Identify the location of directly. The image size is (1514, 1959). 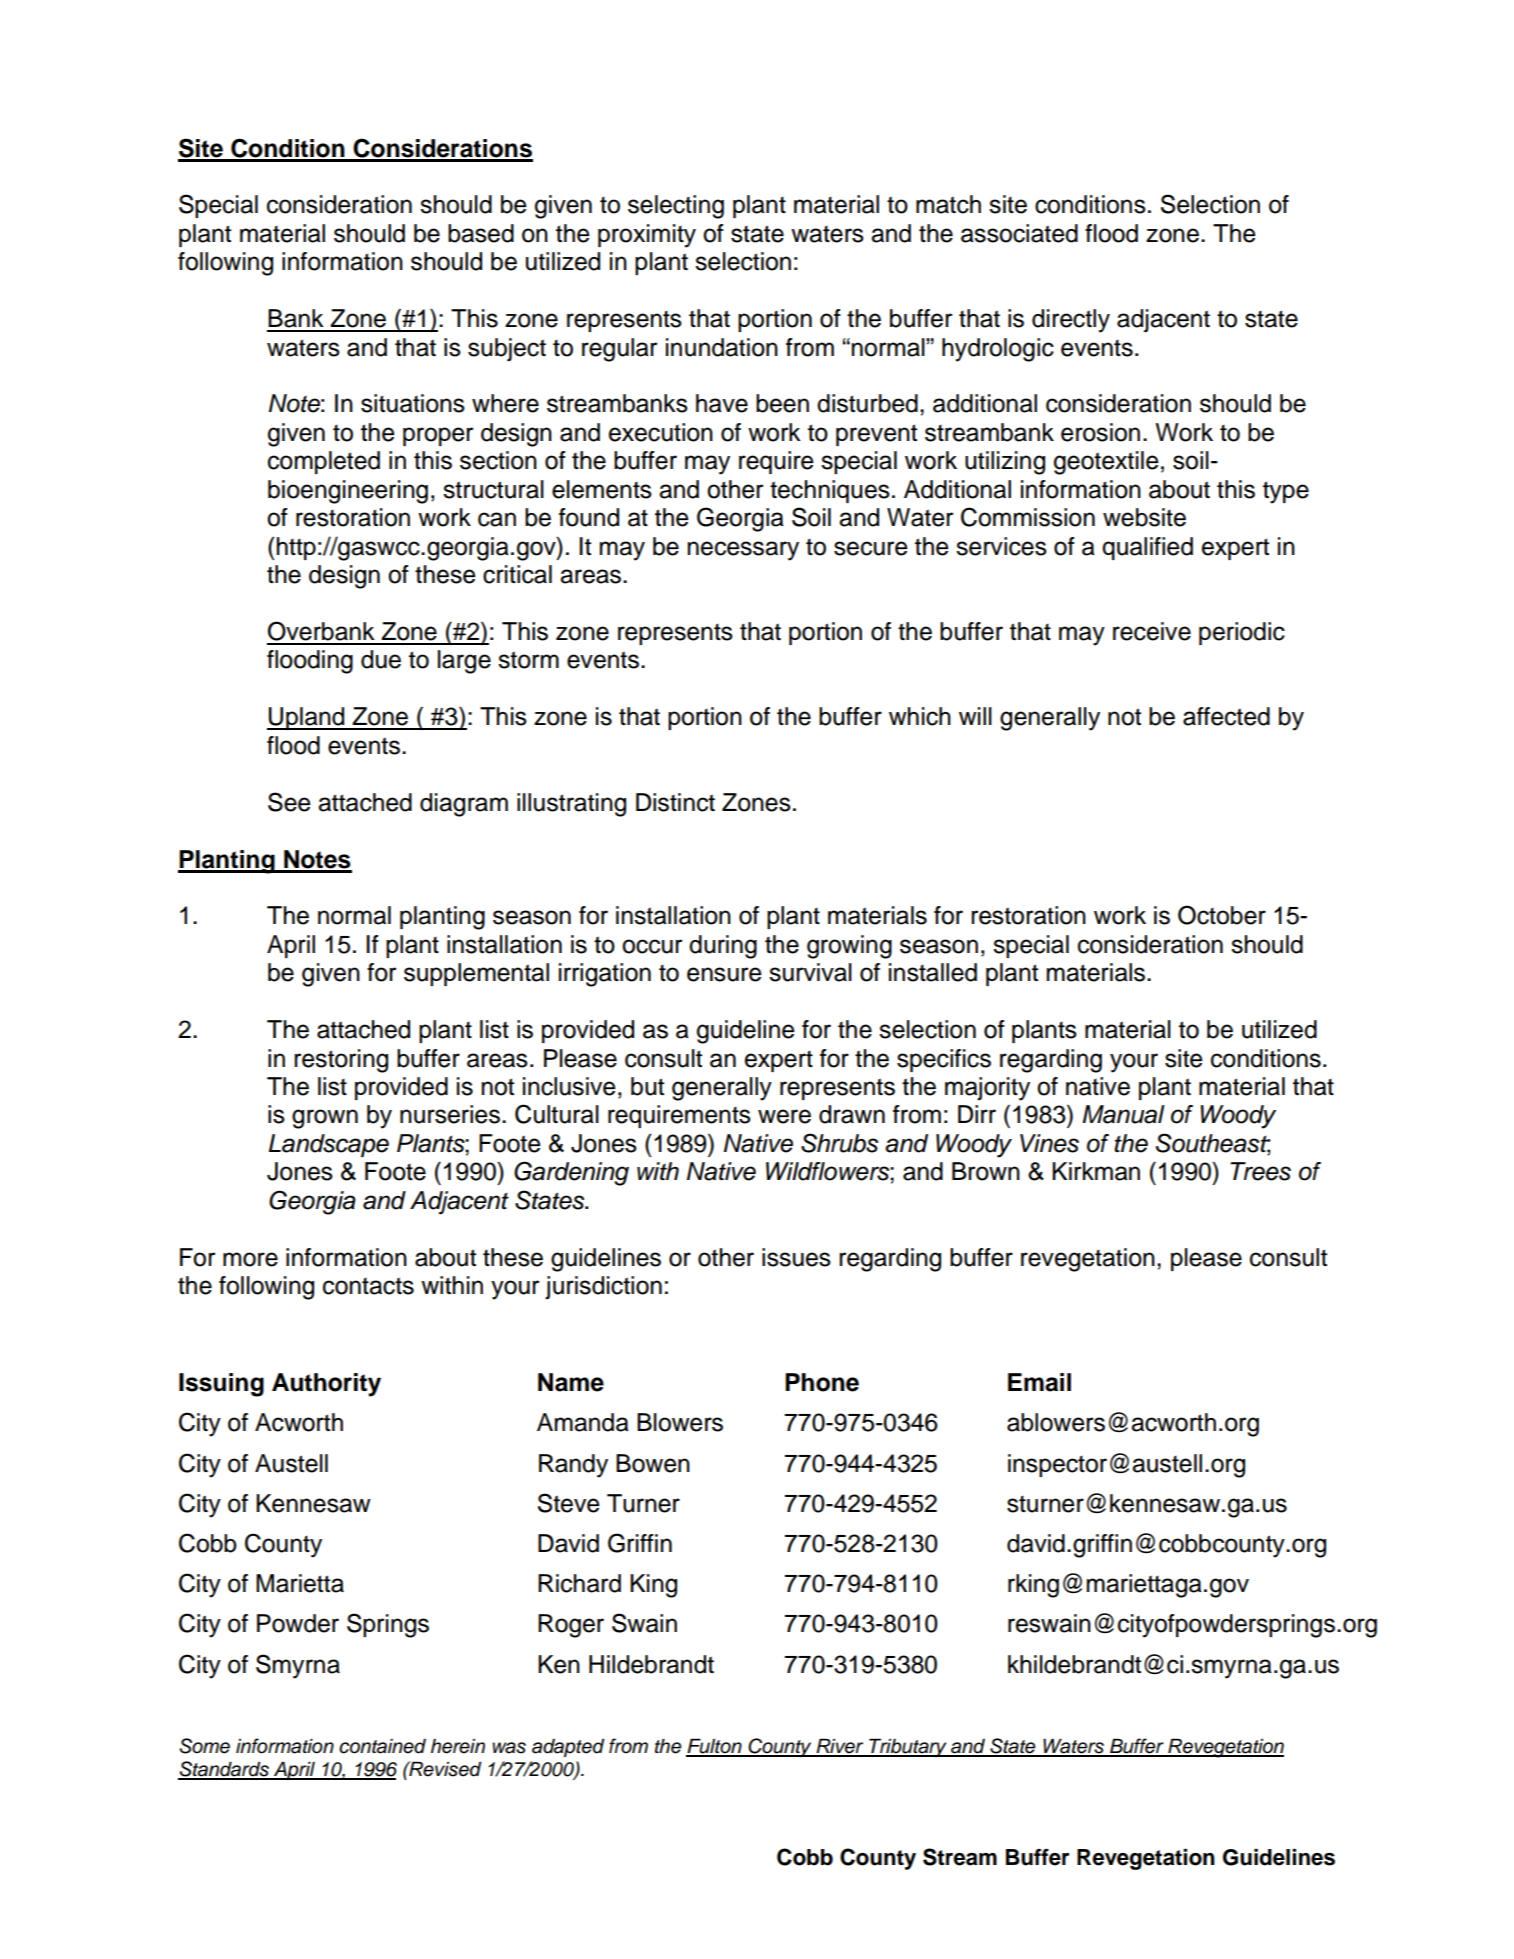
(1071, 321).
